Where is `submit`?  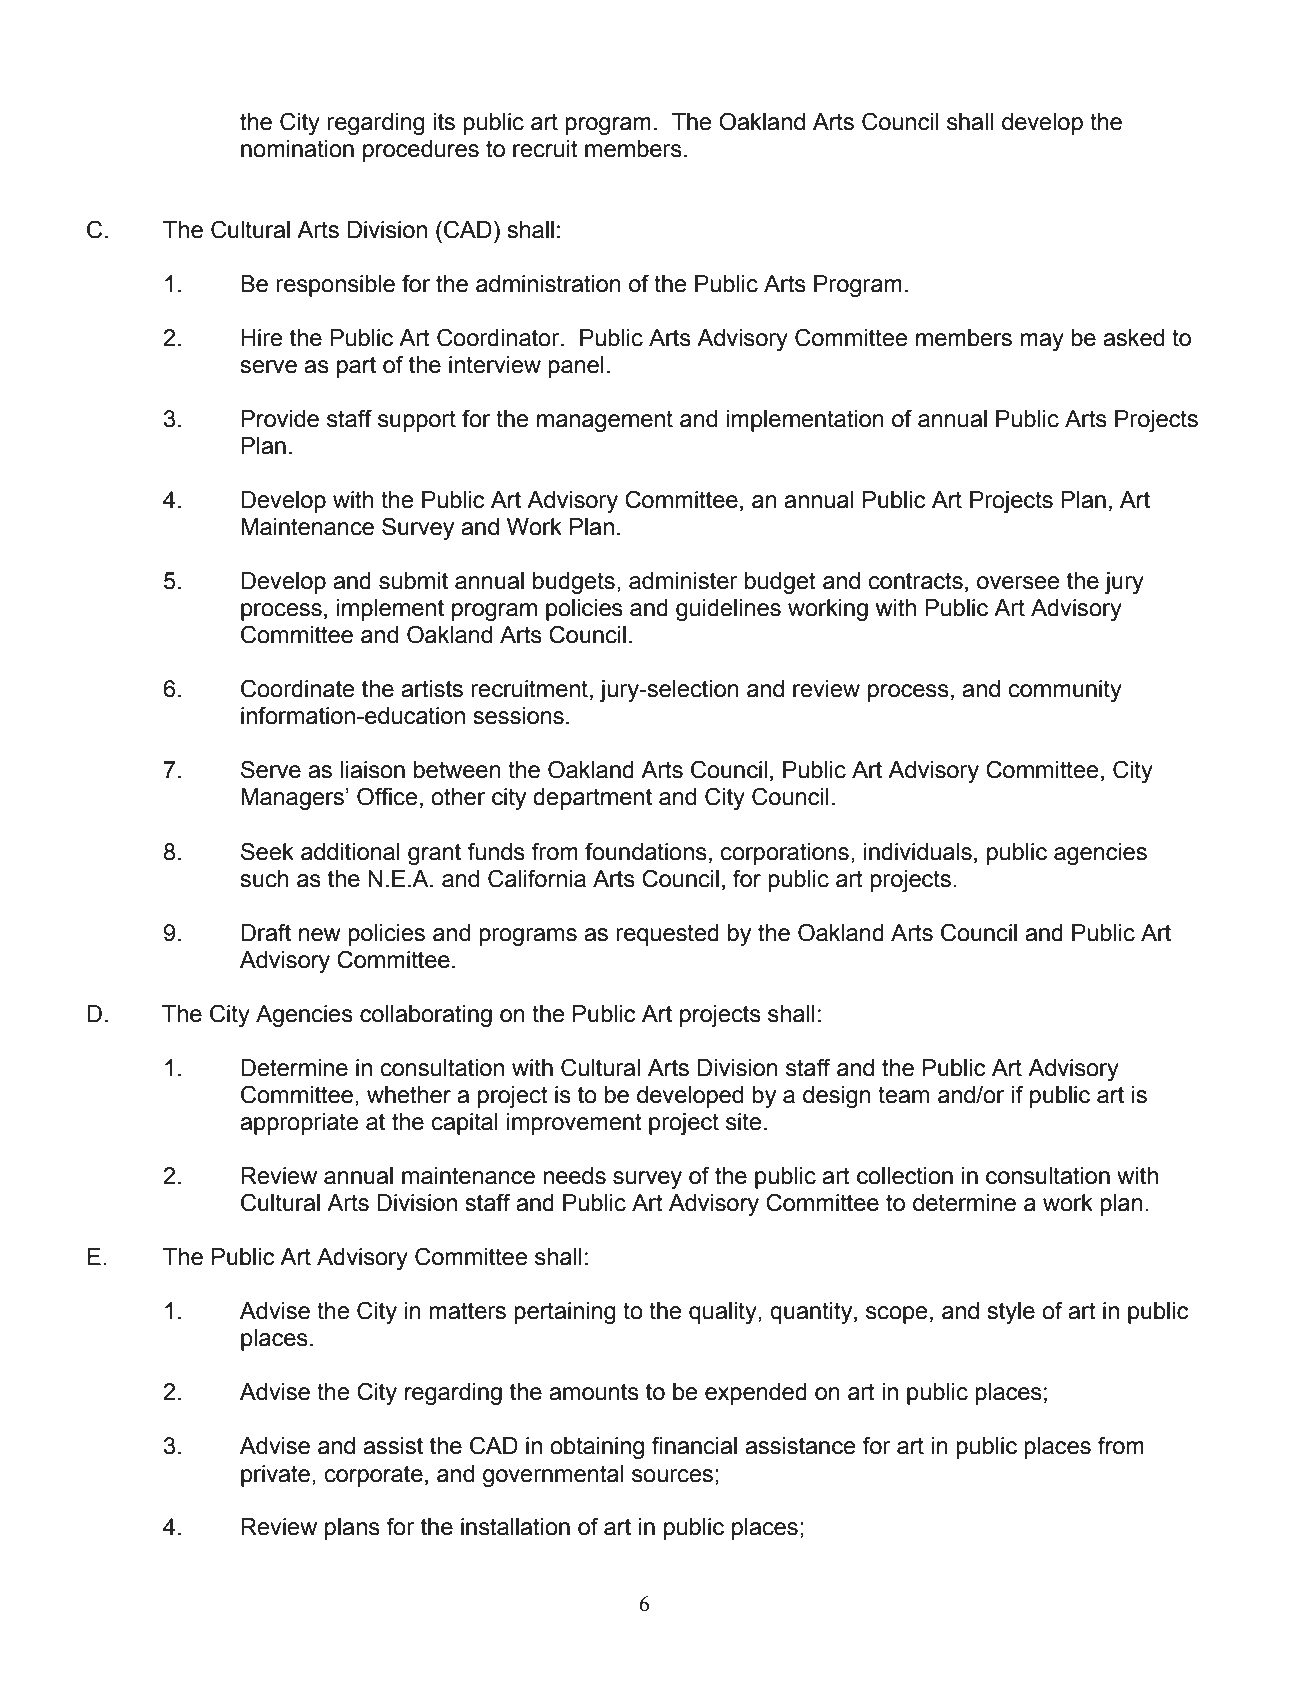
submit is located at coordinates (413, 581).
